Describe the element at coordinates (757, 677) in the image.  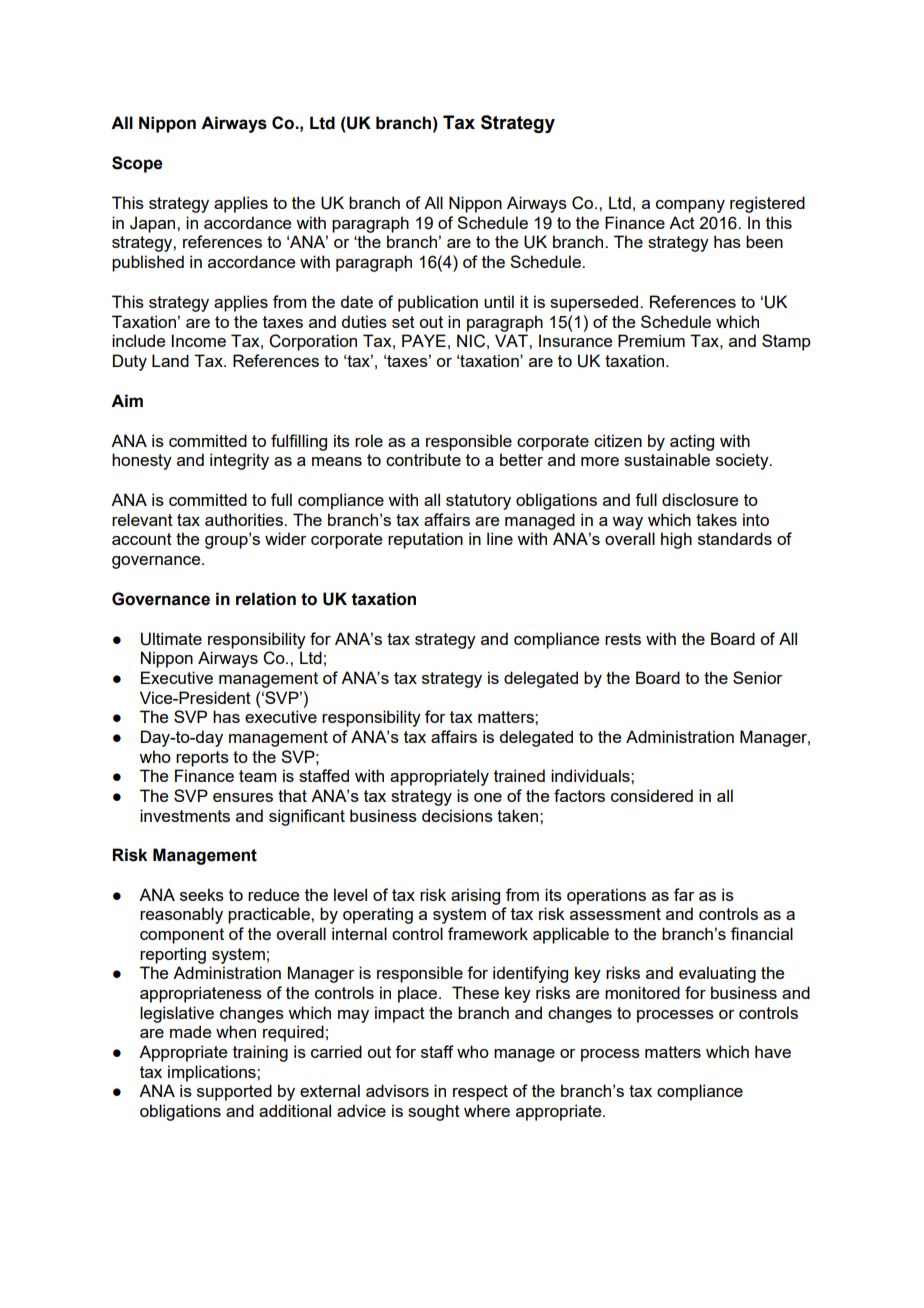
I see `Senior` at that location.
